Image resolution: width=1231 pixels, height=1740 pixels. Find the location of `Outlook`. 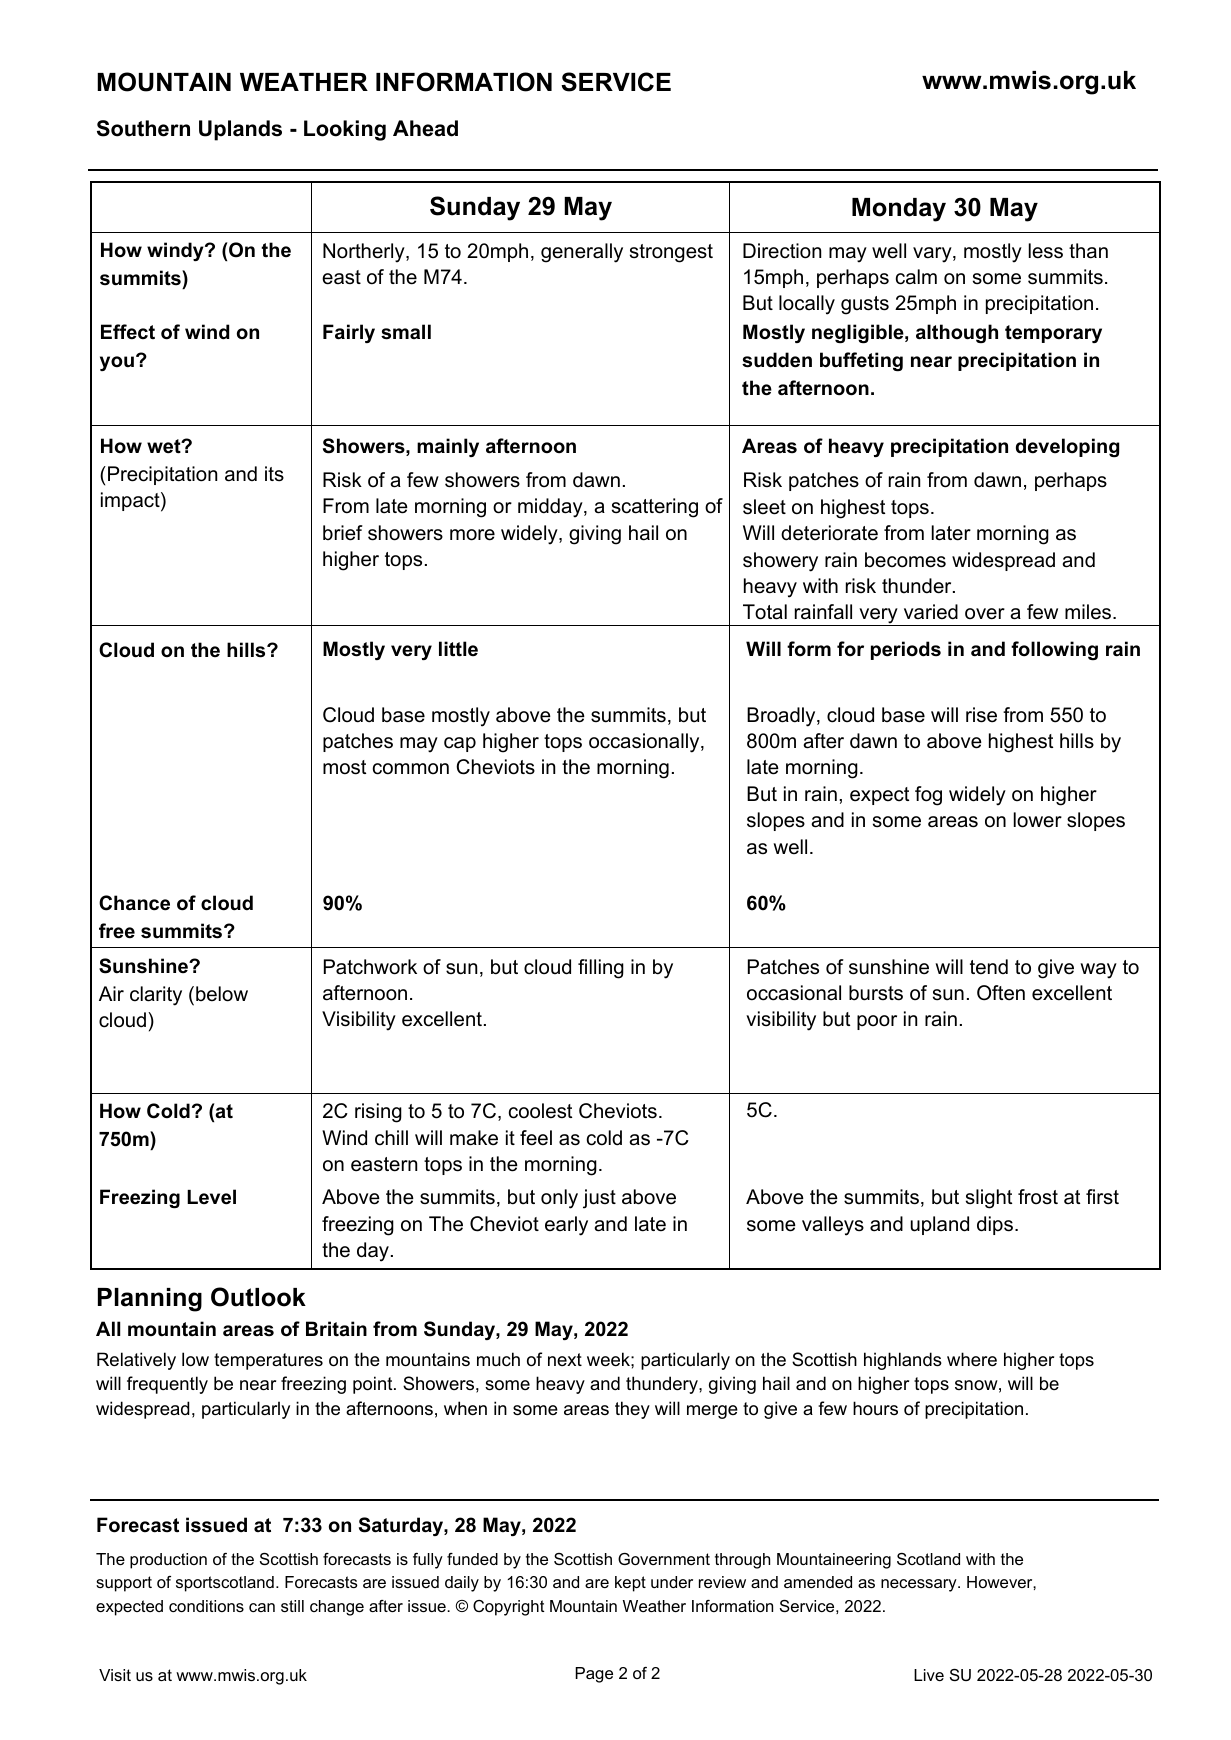

Outlook is located at coordinates (258, 1297).
